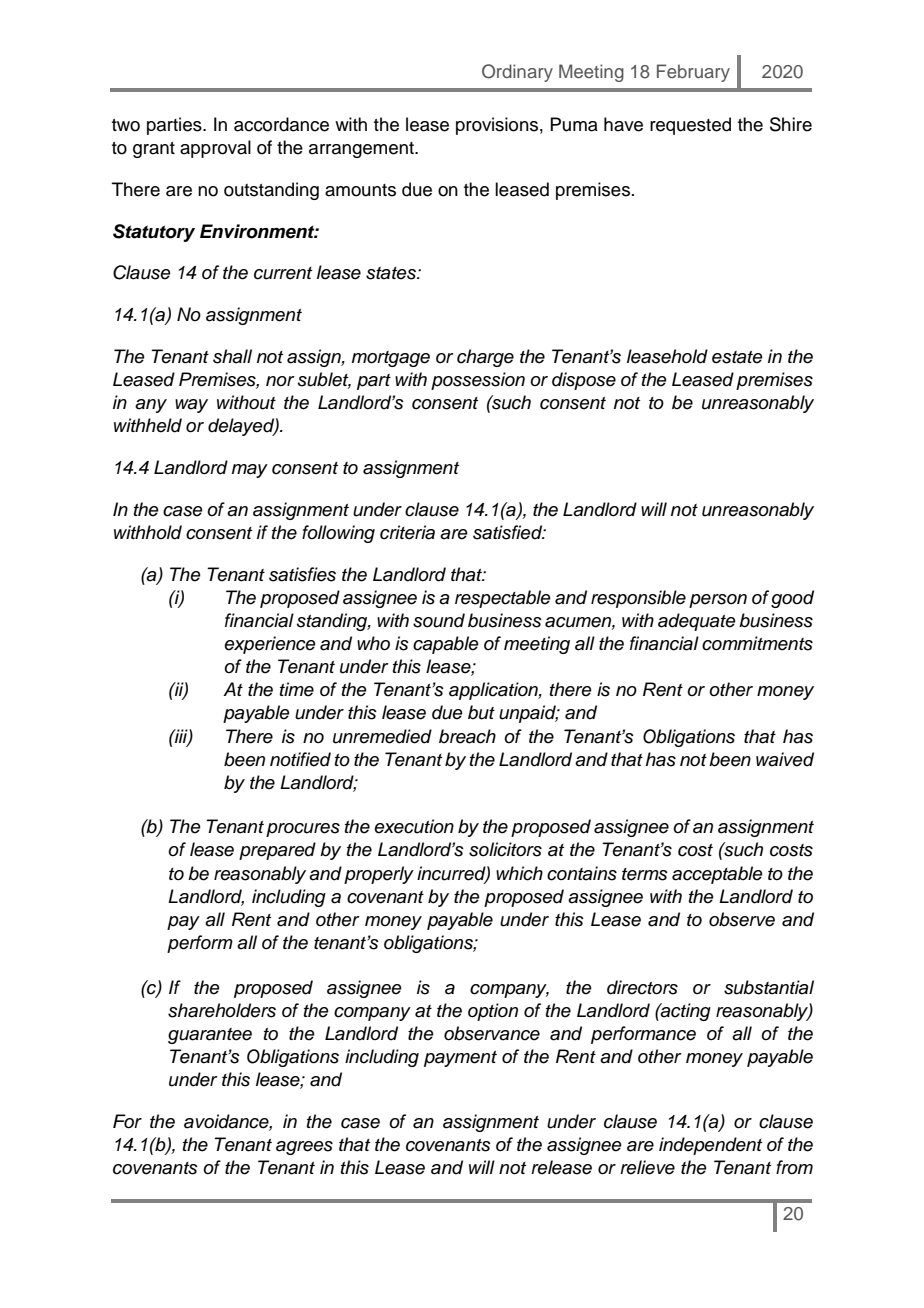  What do you see at coordinates (517, 73) in the document?
I see `Ordinary` at bounding box center [517, 73].
